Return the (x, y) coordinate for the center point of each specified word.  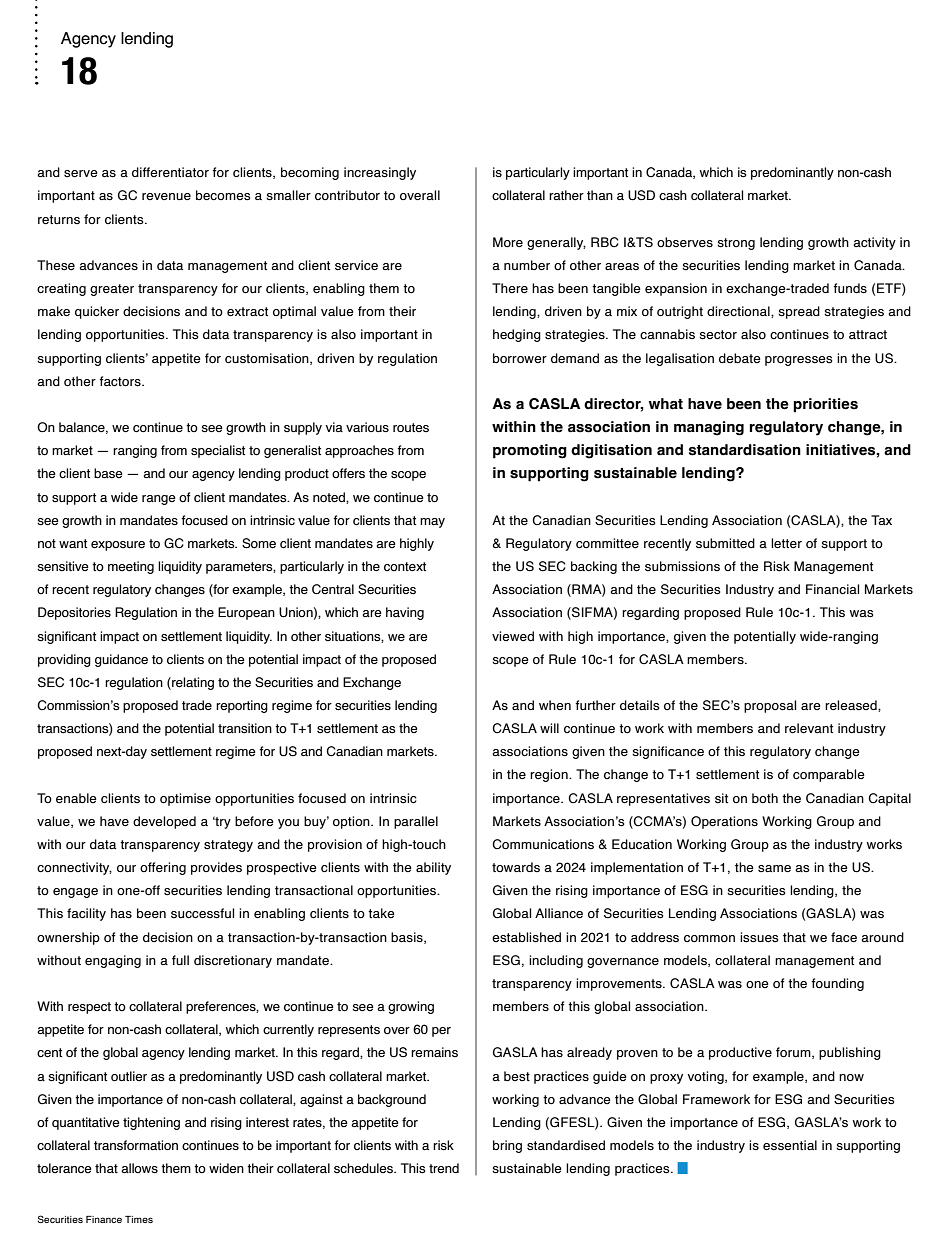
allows (139, 1168)
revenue (166, 196)
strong (736, 244)
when (555, 705)
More (508, 242)
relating (192, 683)
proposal (770, 706)
